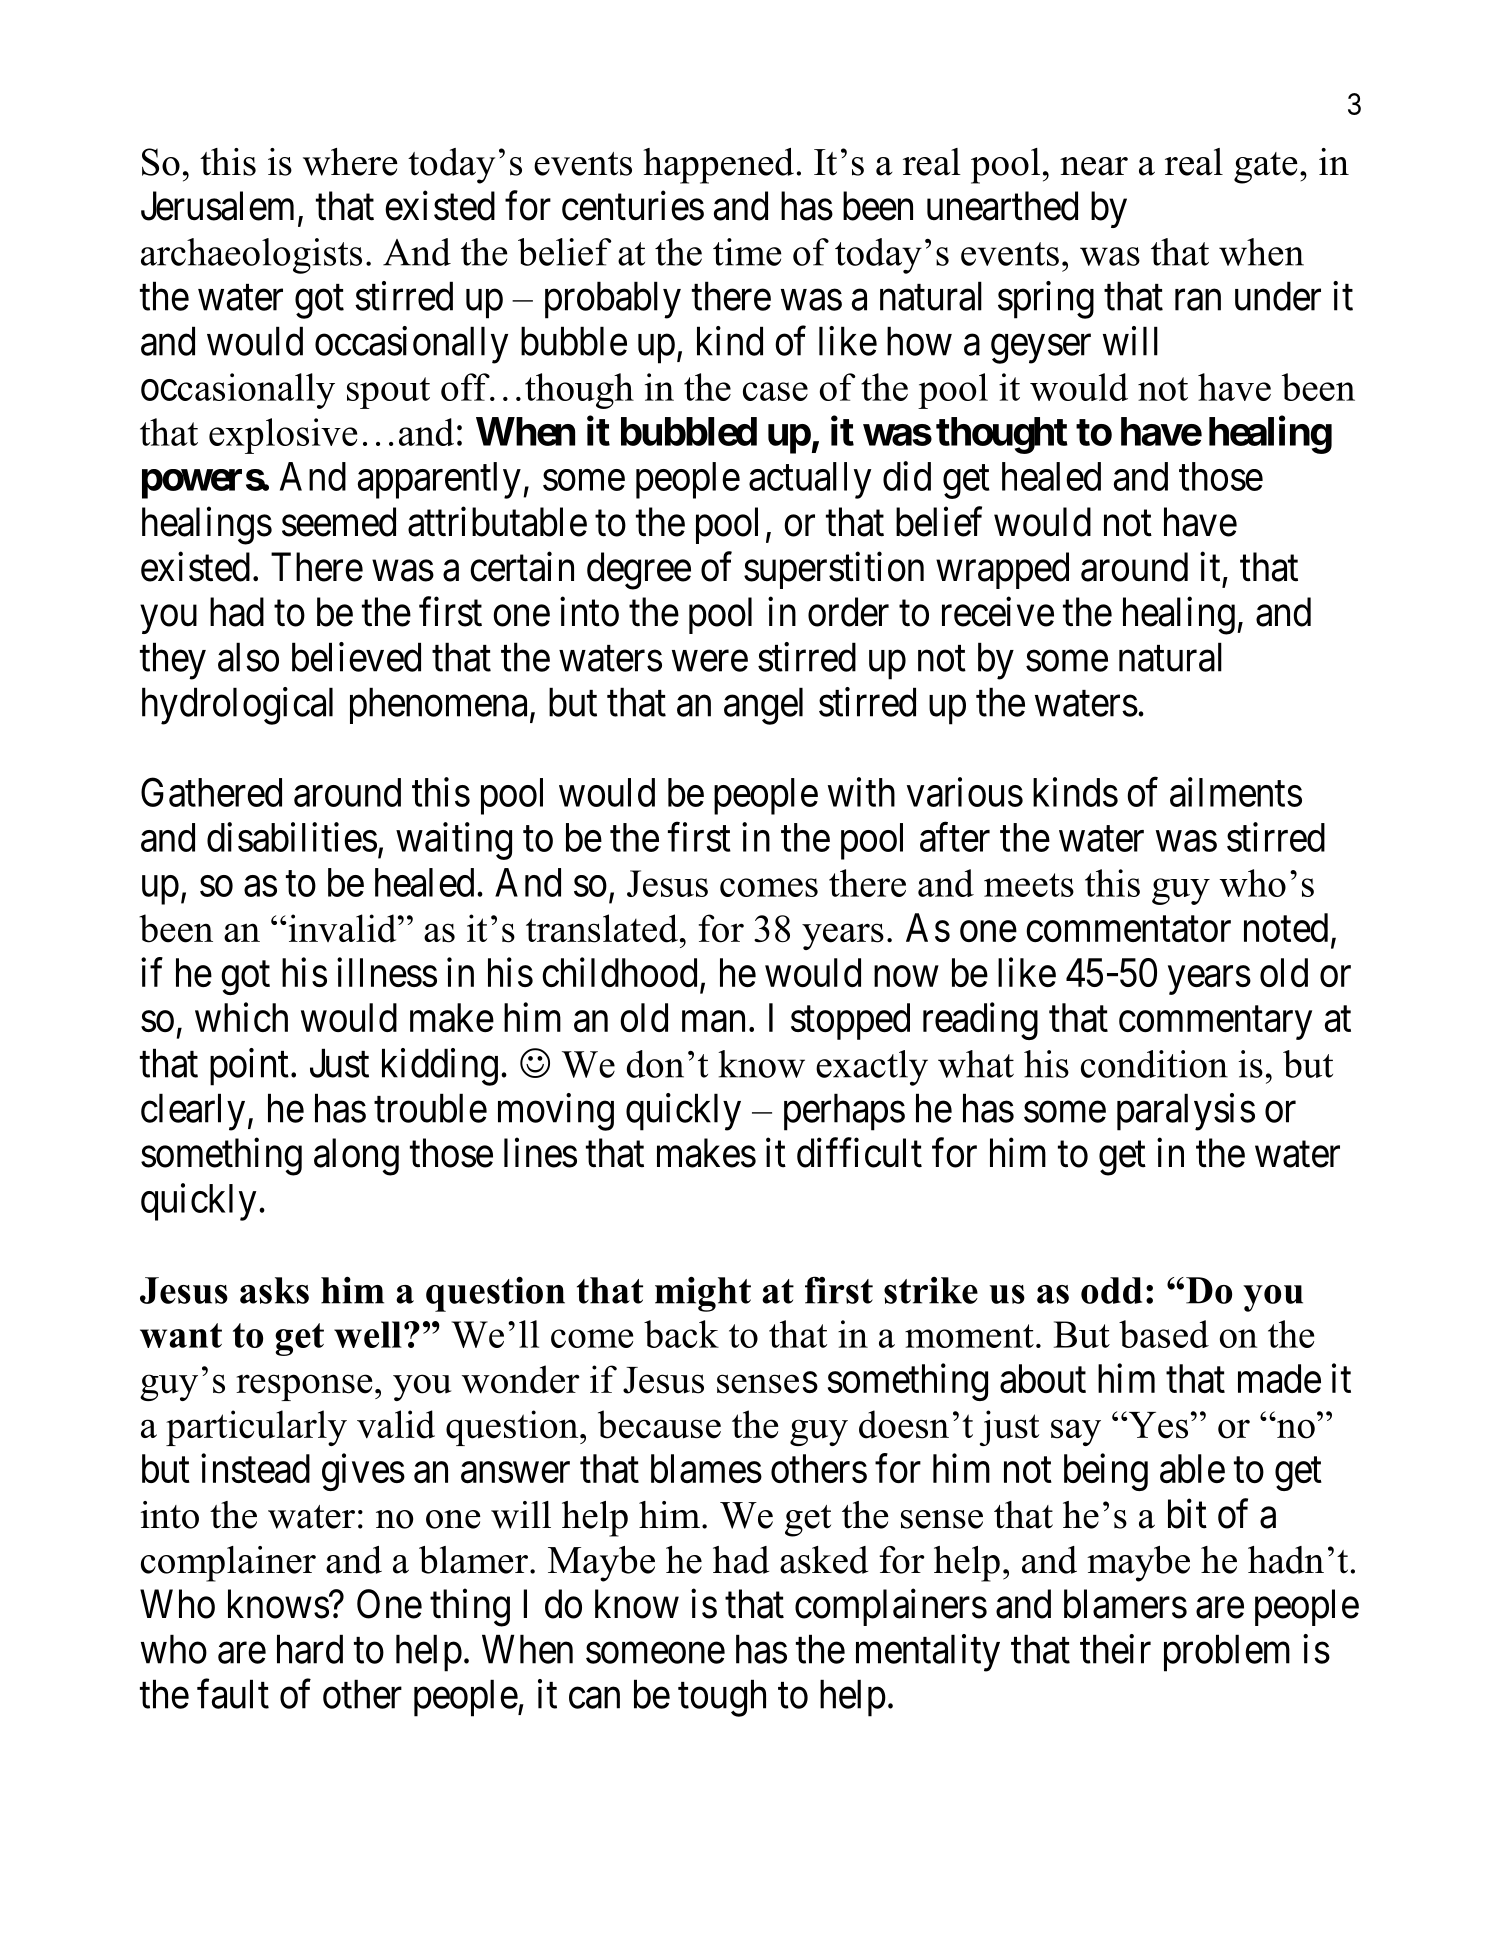  I want to click on gate, so click(1266, 168).
